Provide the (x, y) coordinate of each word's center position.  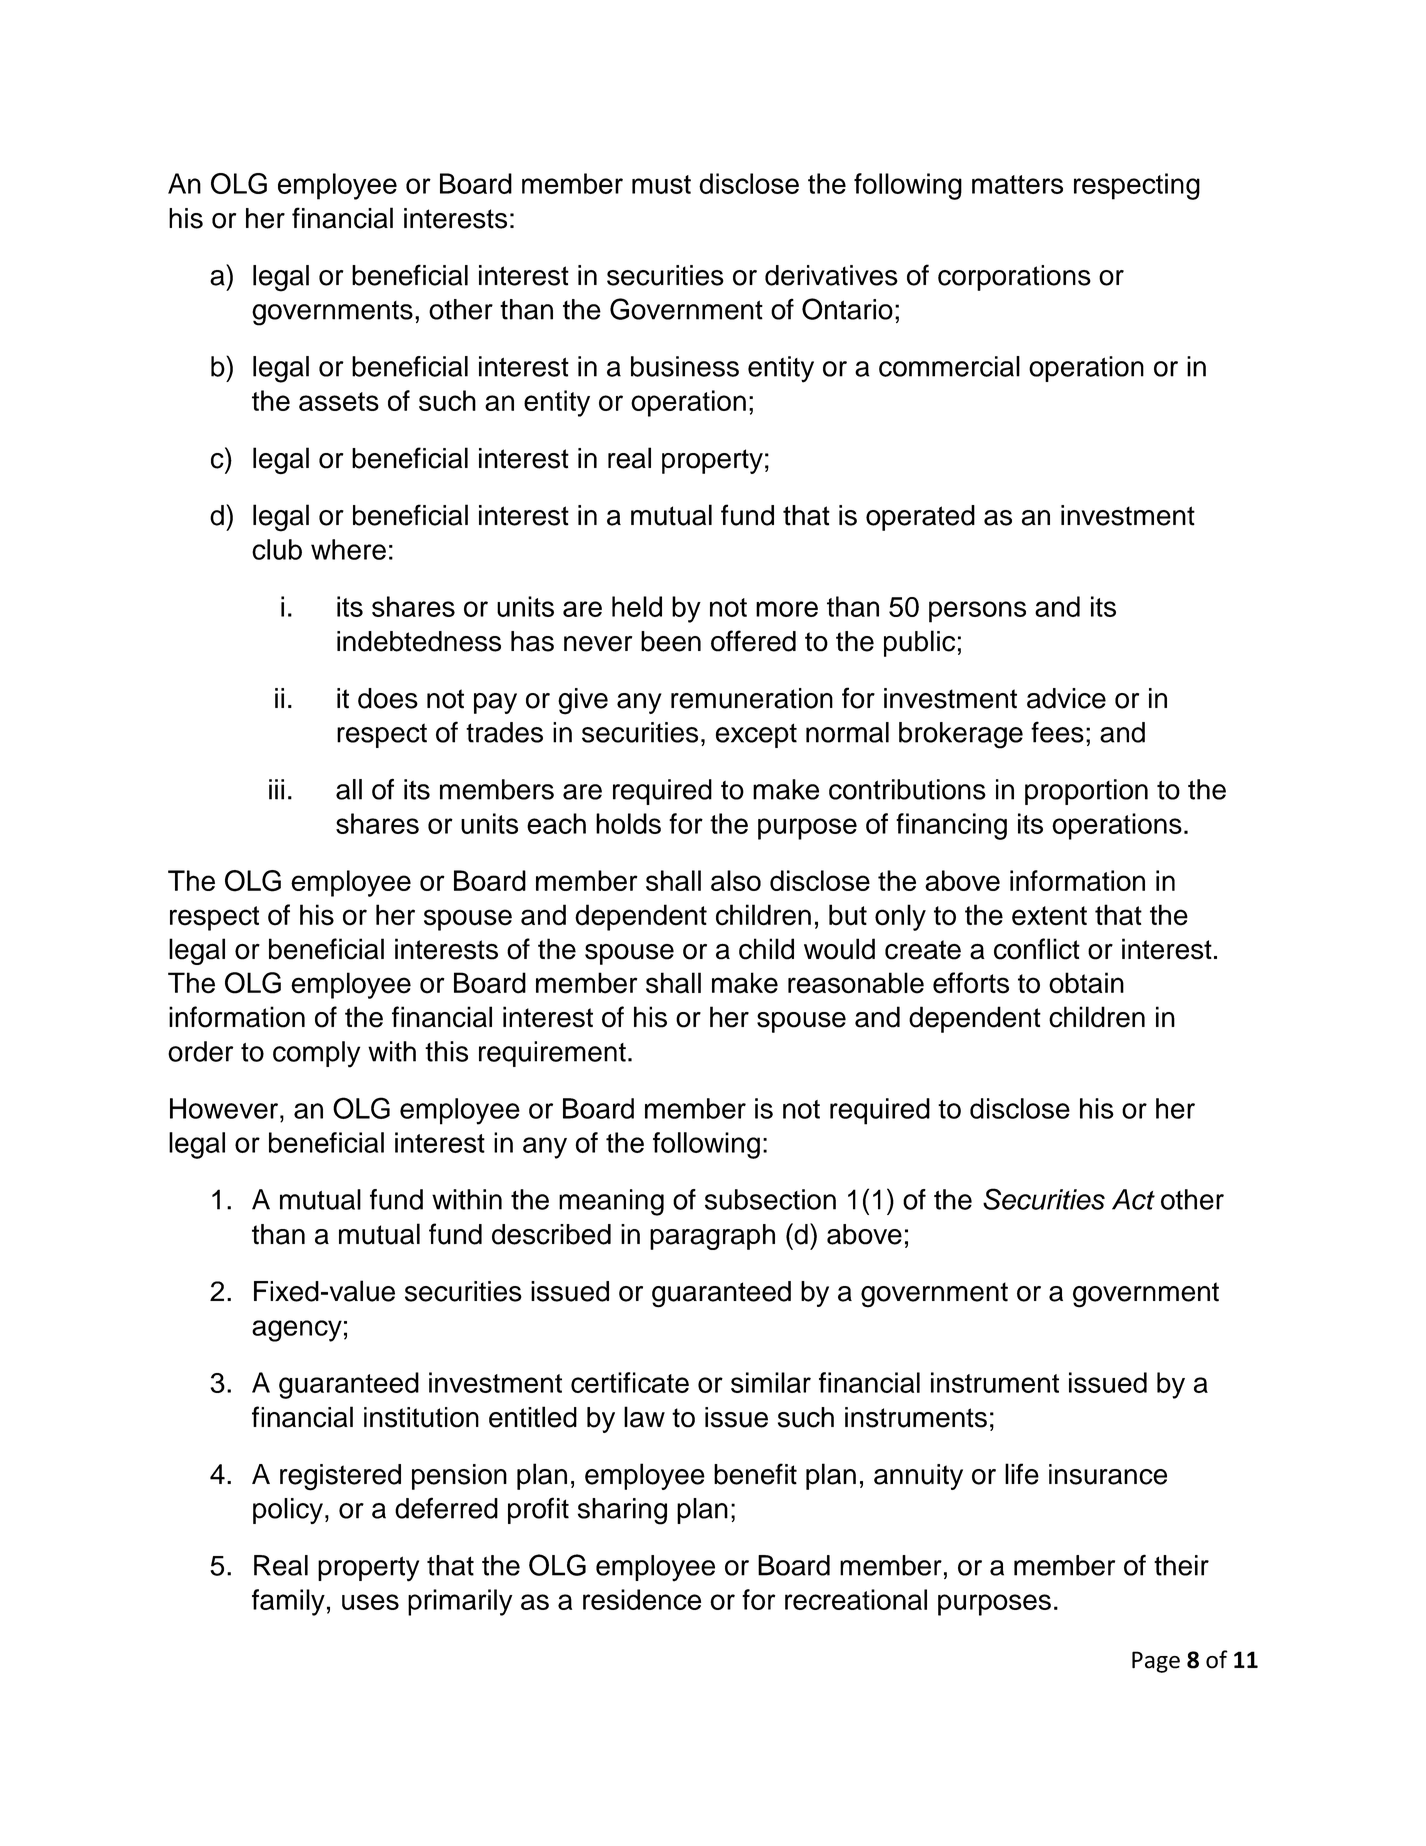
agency (297, 1331)
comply (316, 1054)
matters (1017, 184)
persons (977, 612)
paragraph (712, 1237)
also (736, 880)
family (288, 1602)
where (348, 549)
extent (1049, 916)
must (661, 184)
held (637, 606)
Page (1156, 1662)
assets (339, 401)
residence (642, 1599)
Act (1133, 1199)
